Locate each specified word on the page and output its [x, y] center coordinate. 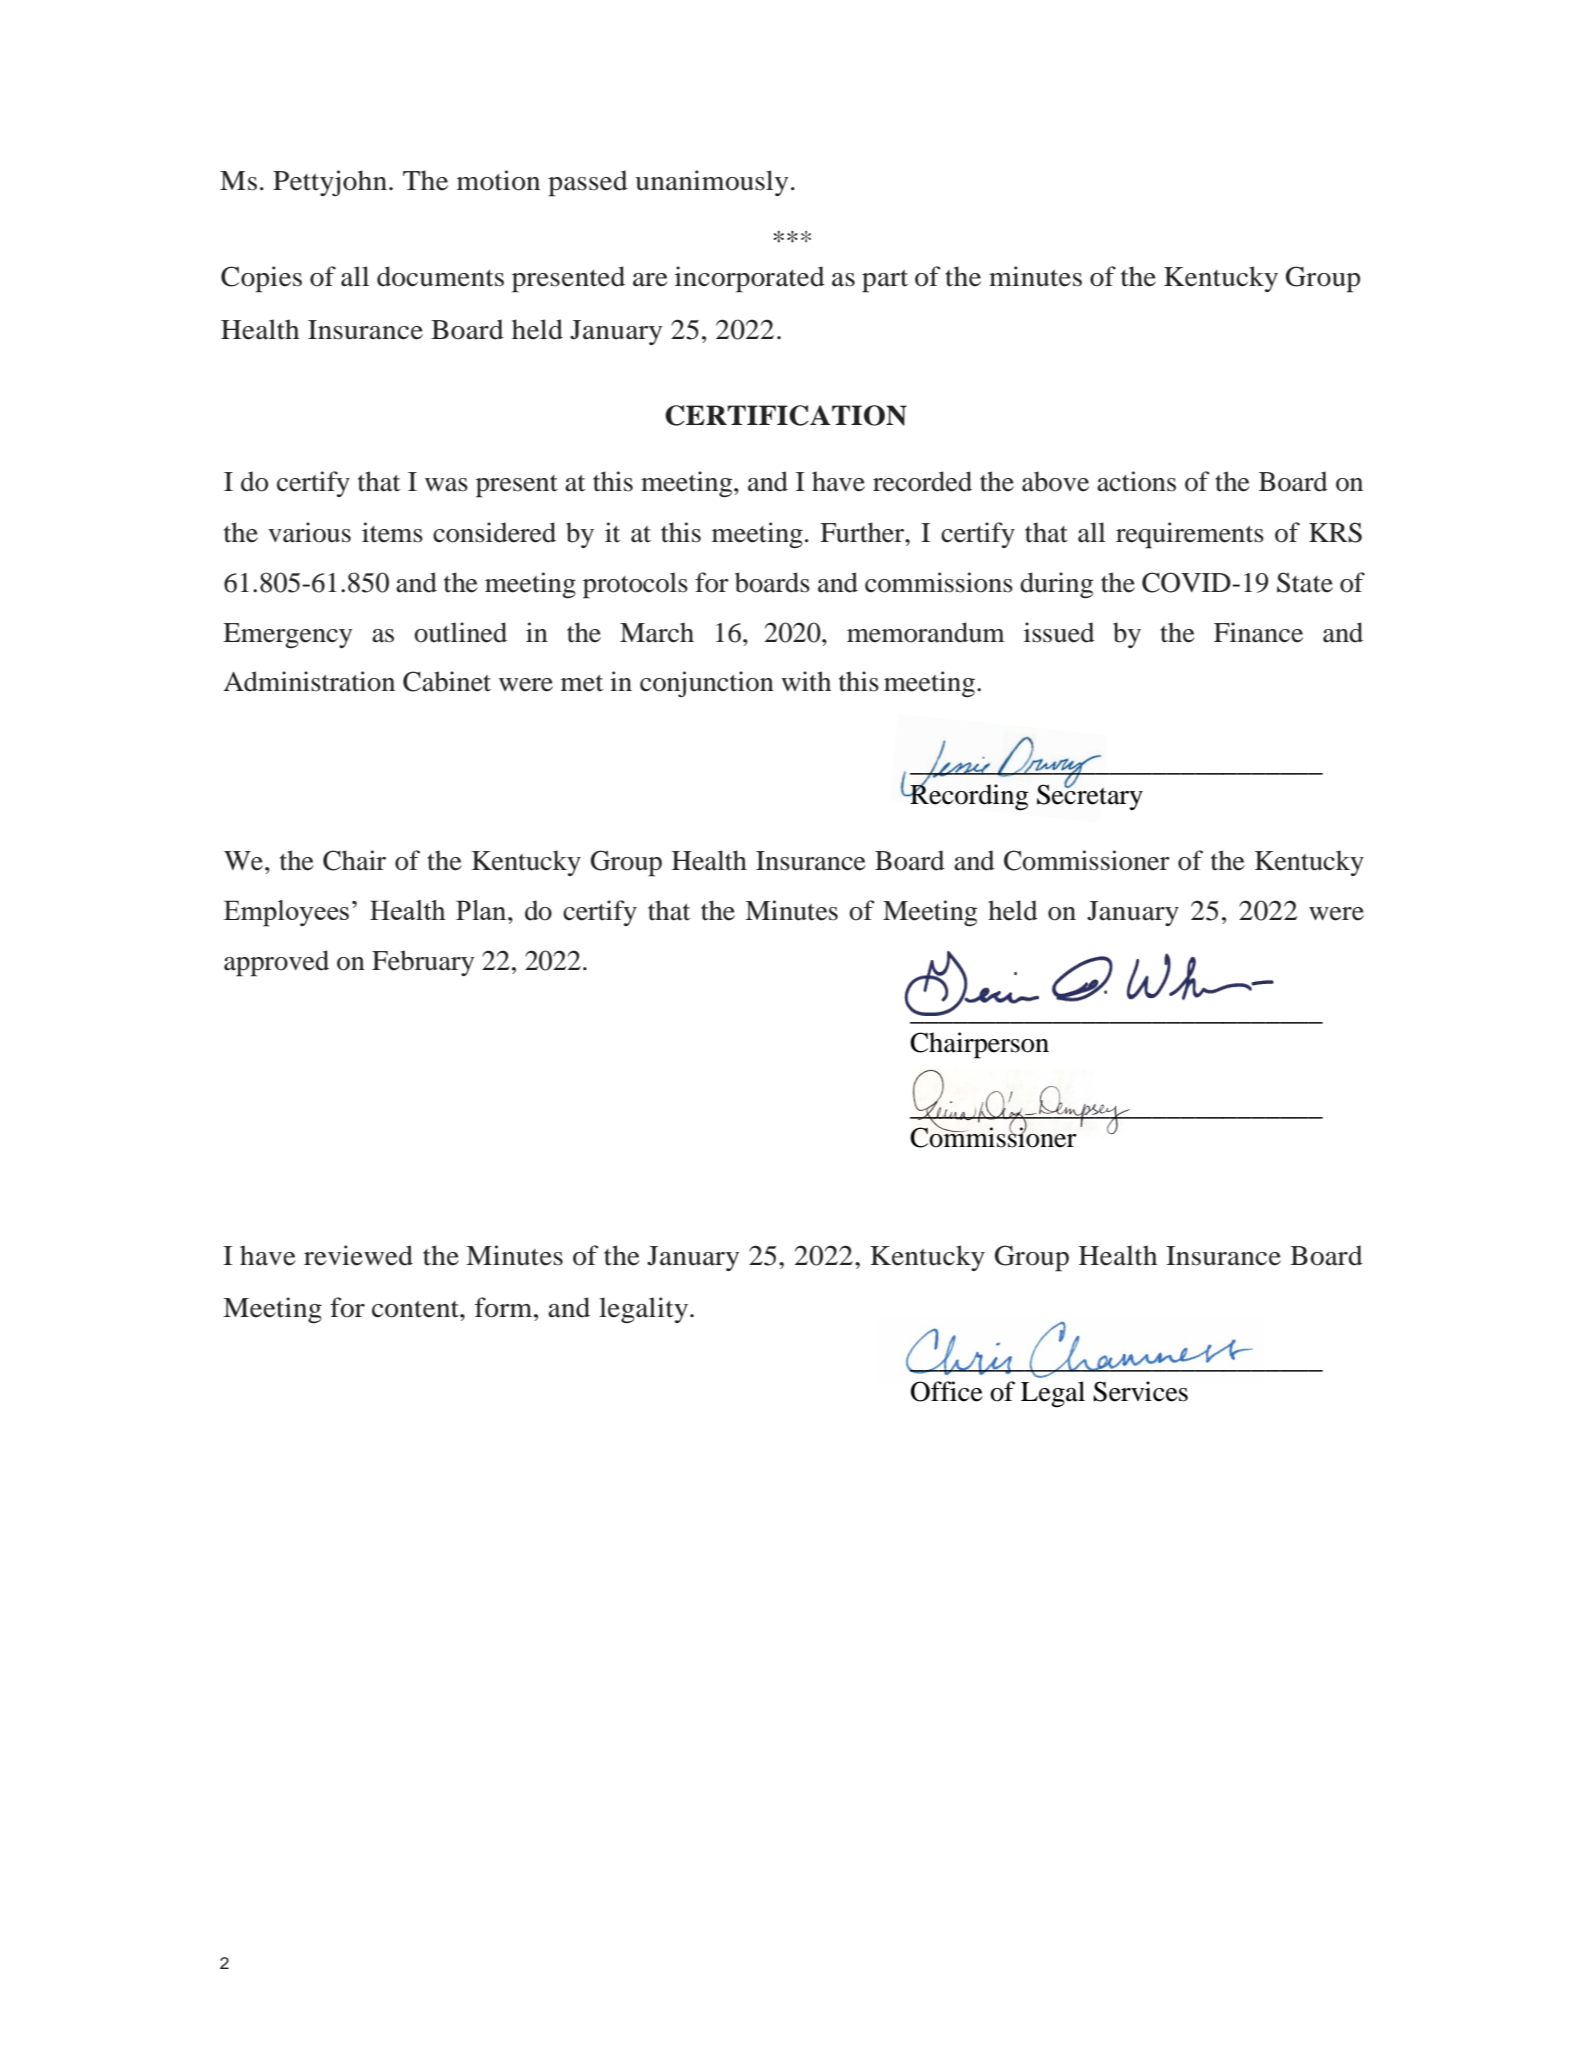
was [446, 485]
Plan [482, 910]
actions [1136, 481]
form [505, 1307]
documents [440, 276]
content [416, 1309]
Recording [968, 796]
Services [1140, 1391]
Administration [309, 681]
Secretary [1090, 796]
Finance [1258, 632]
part [885, 281]
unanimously [712, 183]
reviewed [358, 1255]
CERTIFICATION [786, 415]
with [806, 681]
